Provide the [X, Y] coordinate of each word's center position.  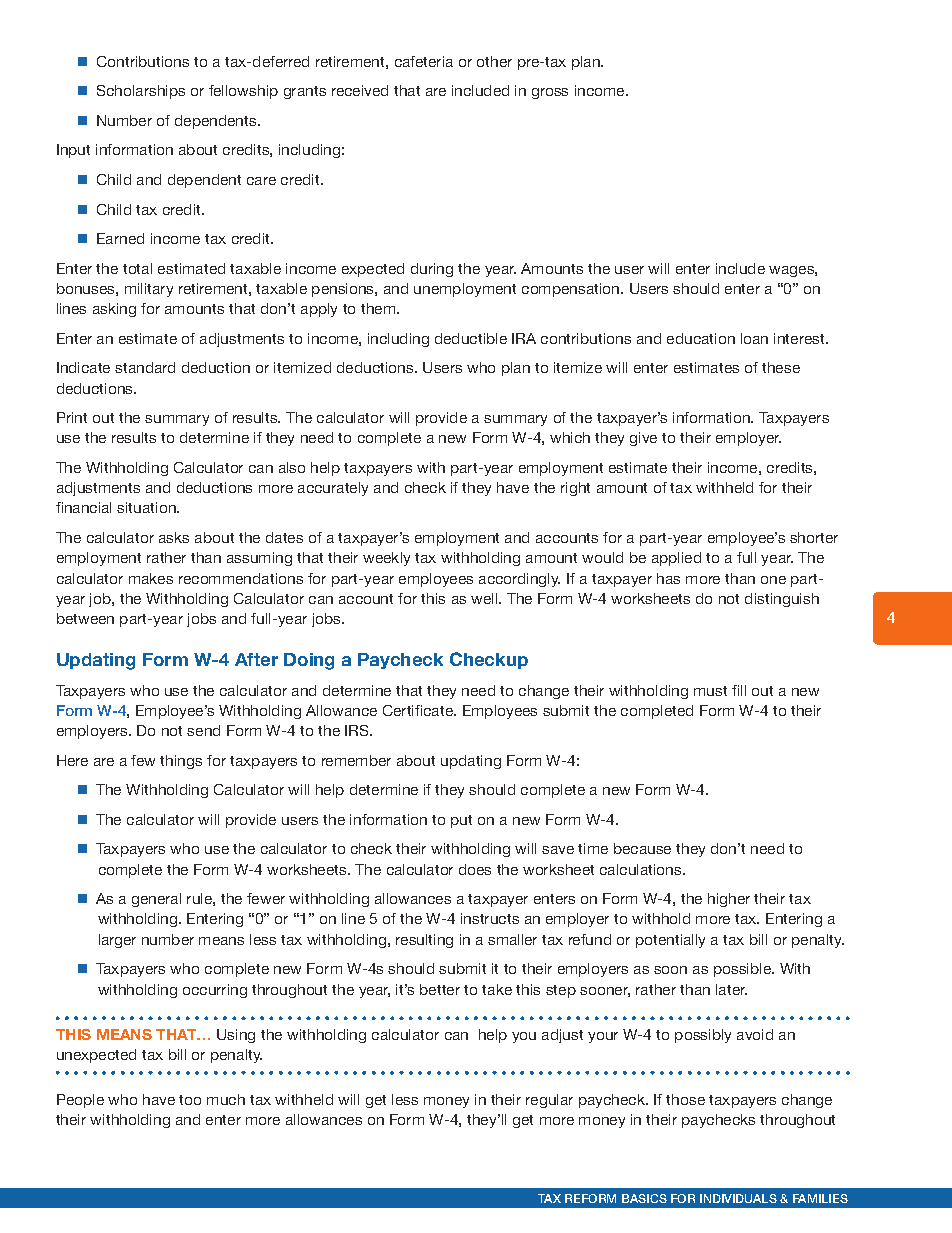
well [485, 598]
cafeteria [424, 61]
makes [151, 578]
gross [550, 93]
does [475, 869]
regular [549, 1101]
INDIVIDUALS [738, 1198]
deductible [471, 338]
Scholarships [141, 92]
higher [729, 900]
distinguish [782, 600]
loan [754, 338]
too [190, 1100]
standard [145, 367]
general [156, 900]
